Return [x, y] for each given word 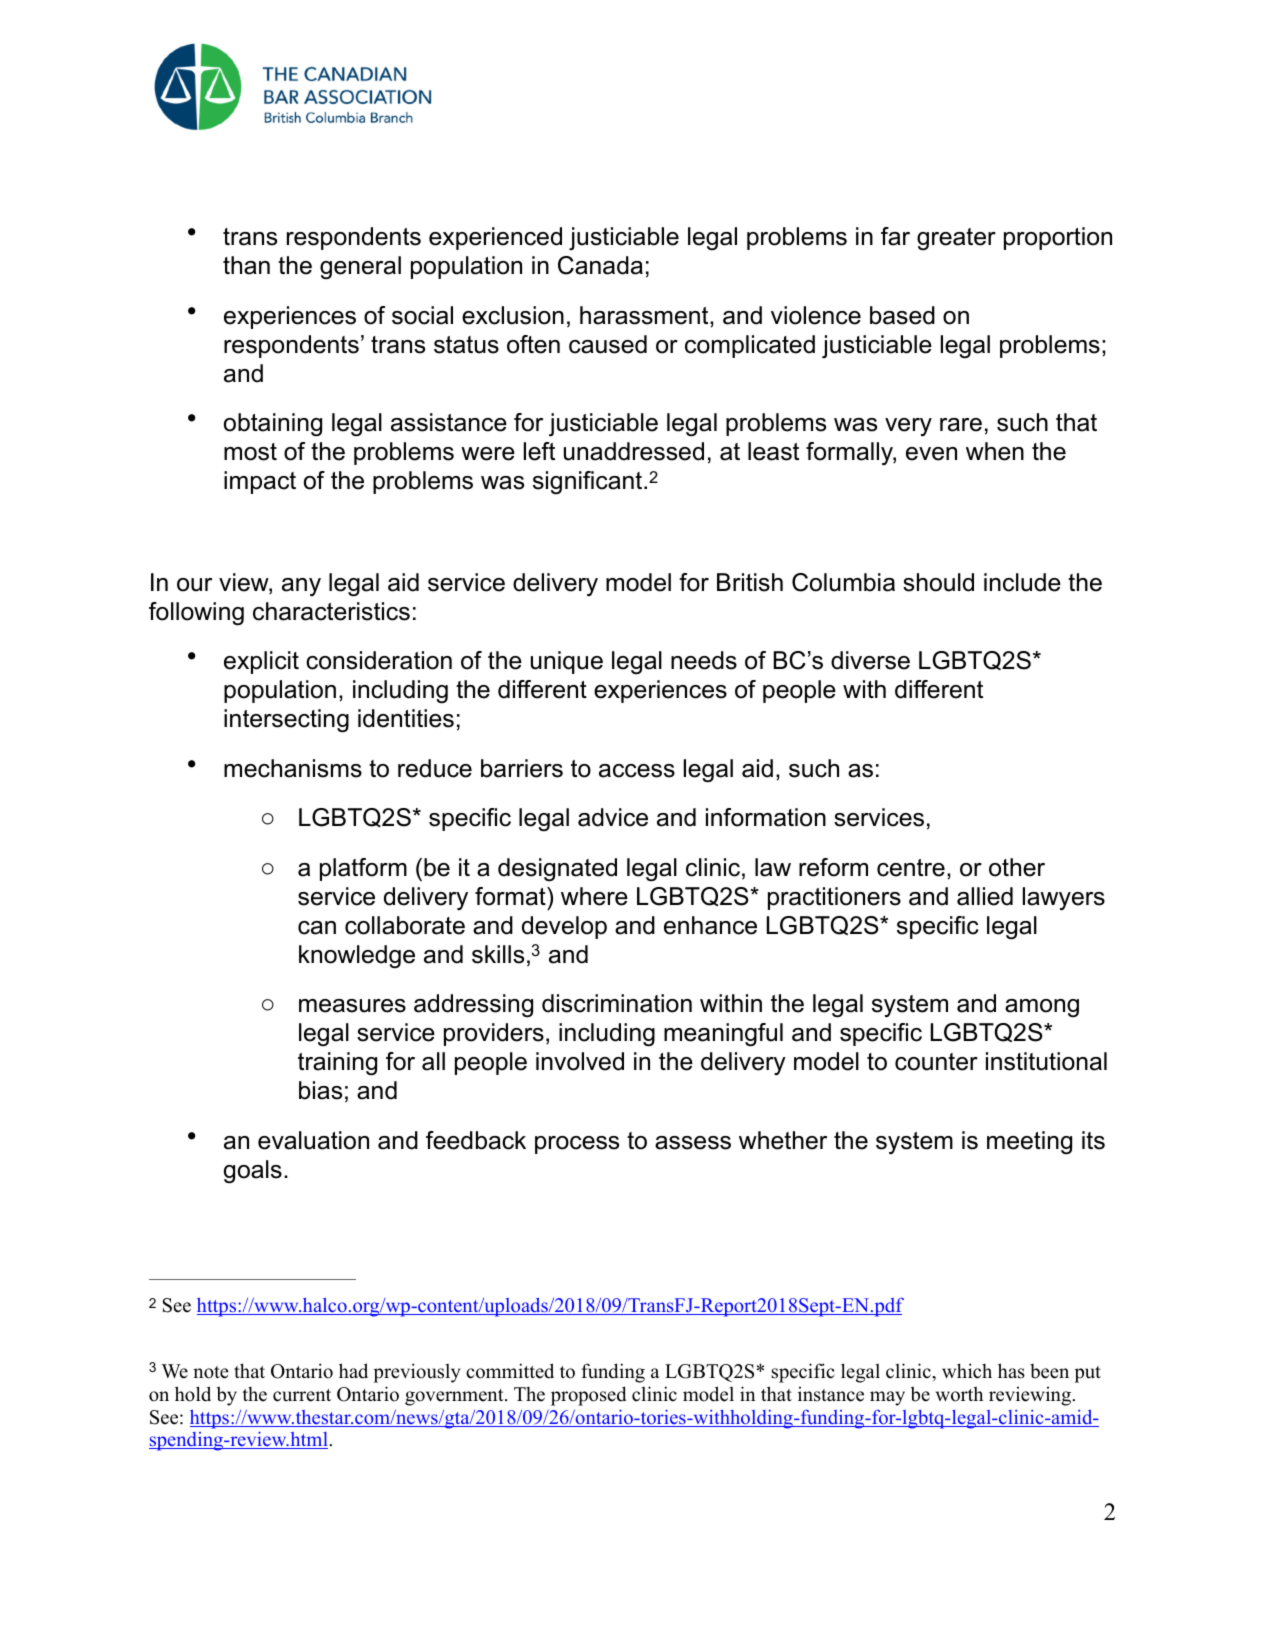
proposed [588, 1396]
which [967, 1371]
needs [704, 660]
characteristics [331, 611]
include [1022, 582]
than [246, 265]
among [1042, 1008]
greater [956, 239]
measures [352, 1006]
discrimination [617, 1003]
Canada [600, 265]
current [302, 1395]
